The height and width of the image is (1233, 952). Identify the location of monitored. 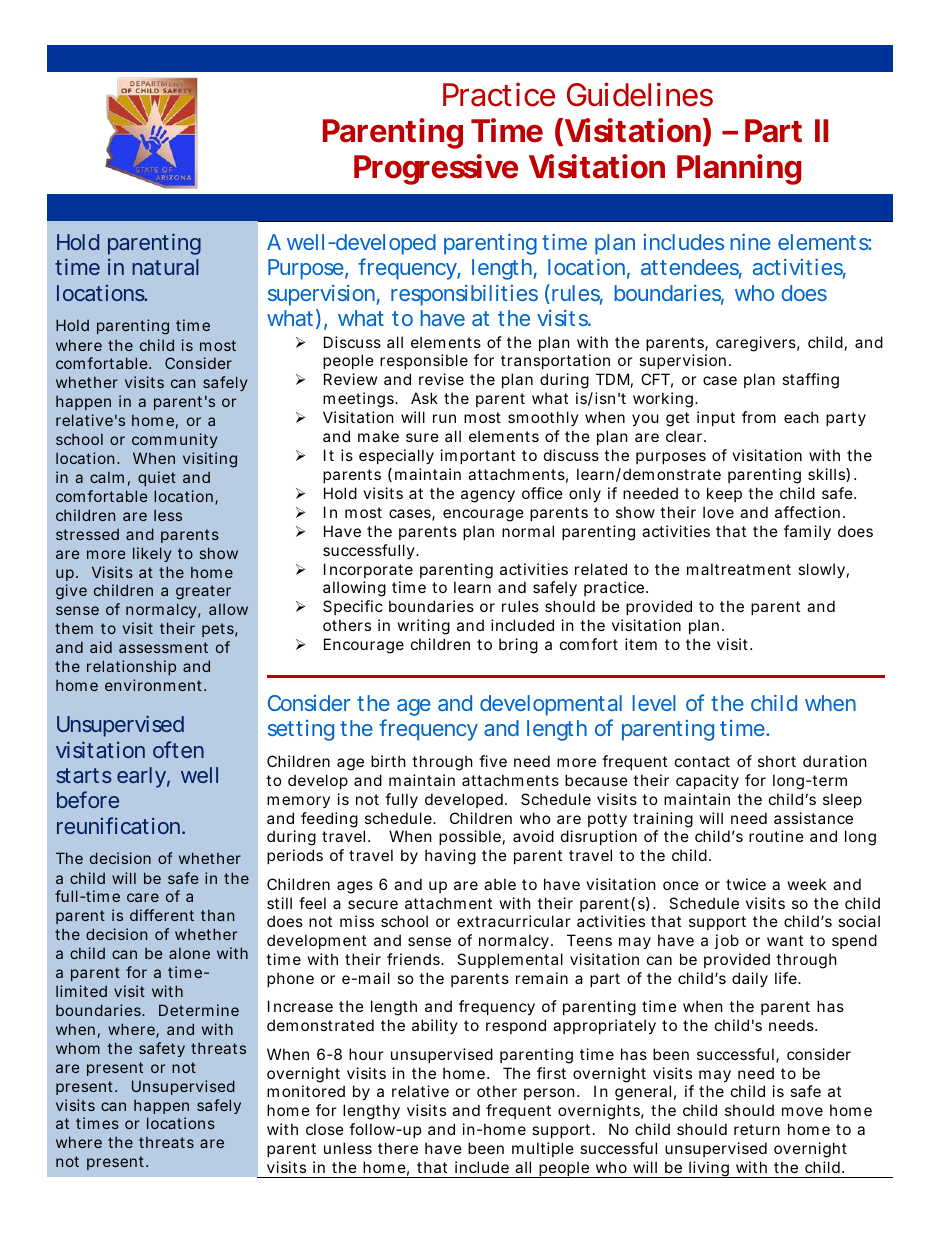
(306, 1091).
